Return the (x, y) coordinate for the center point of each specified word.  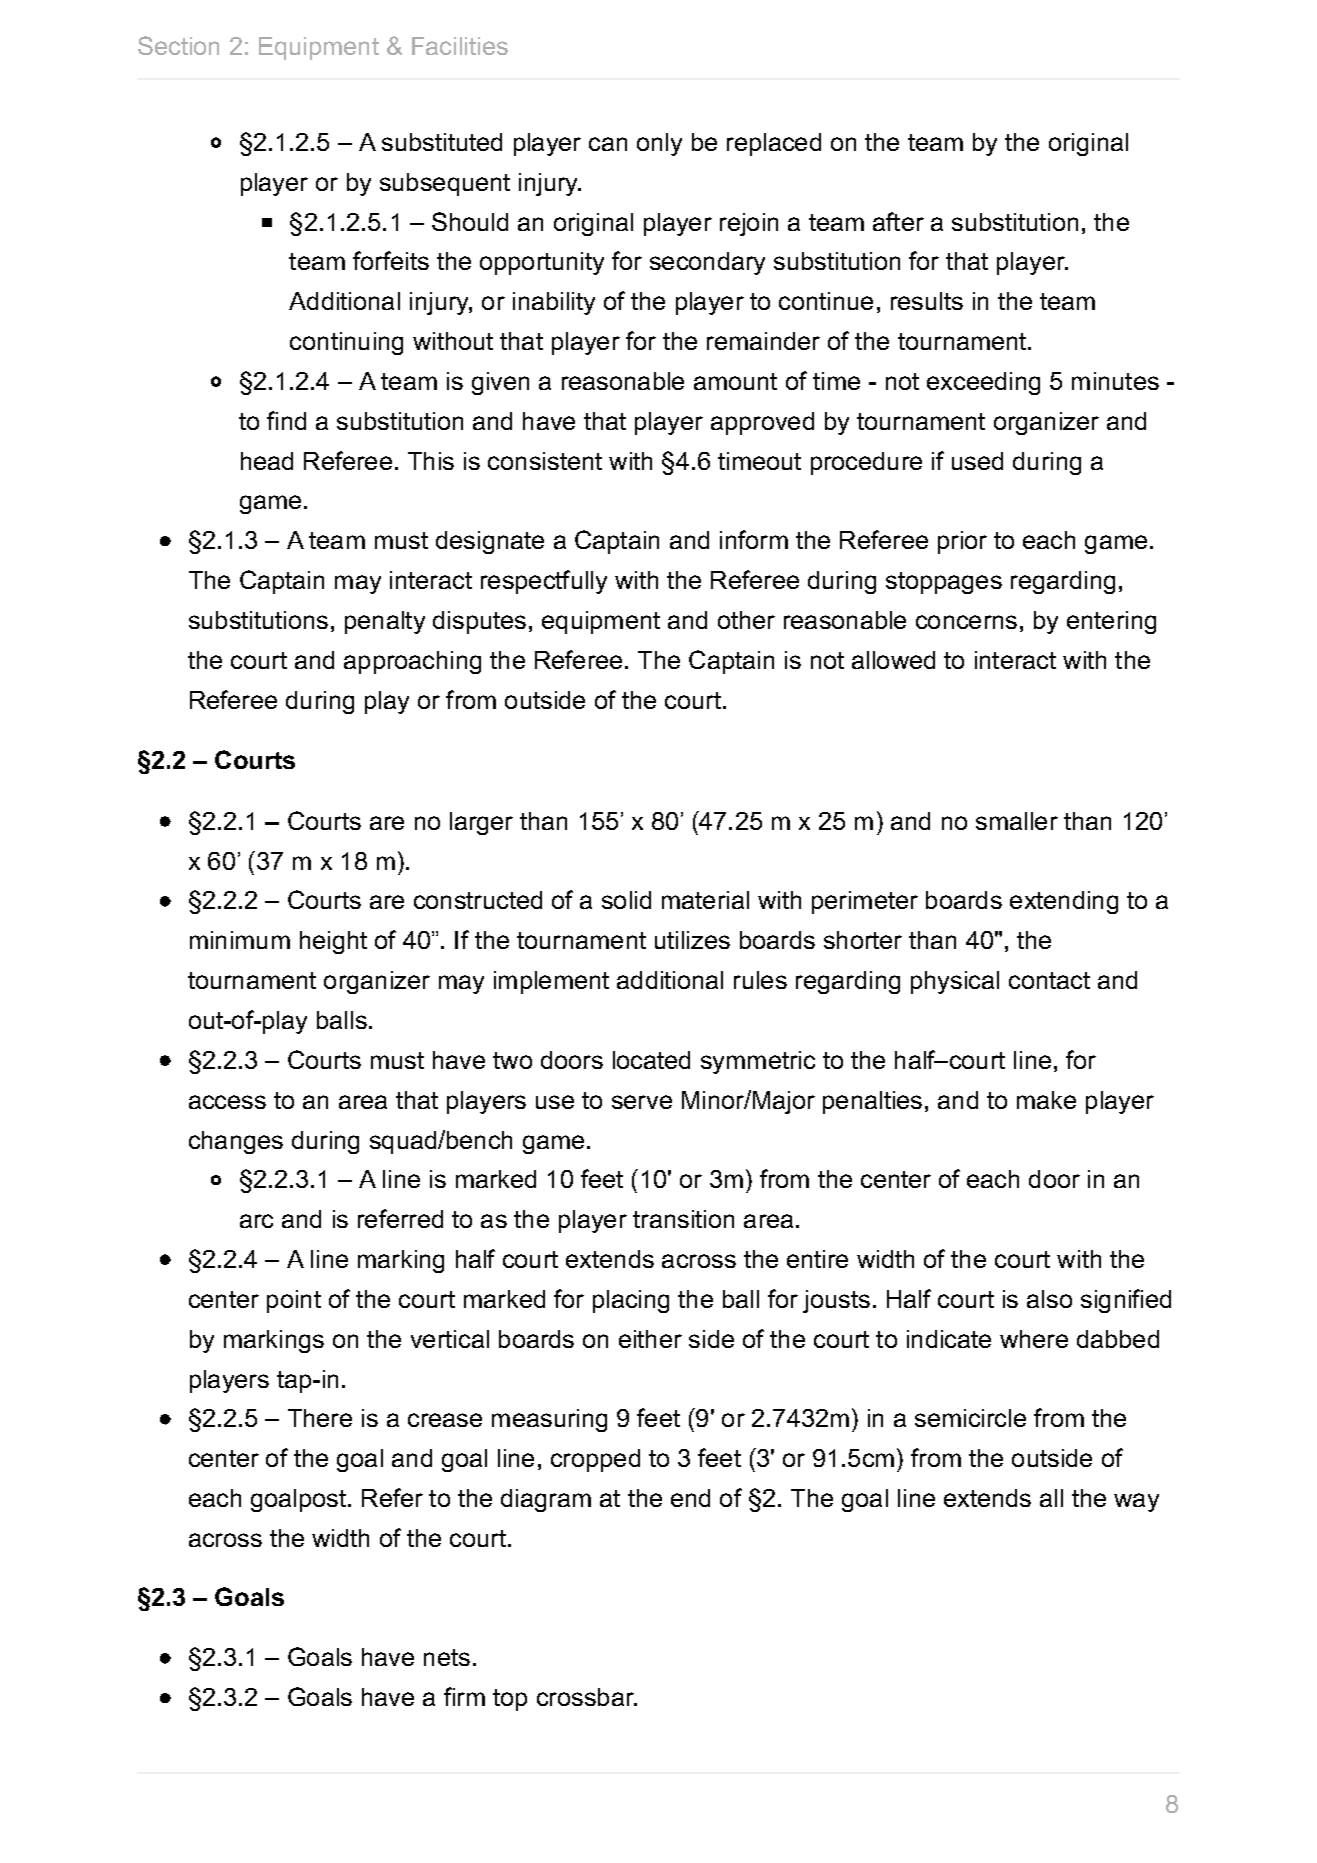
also (1049, 1299)
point (294, 1301)
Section (178, 45)
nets (447, 1657)
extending (1064, 902)
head (267, 461)
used (977, 461)
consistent (545, 461)
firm (464, 1696)
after (898, 221)
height (333, 942)
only (659, 144)
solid (626, 900)
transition (683, 1219)
